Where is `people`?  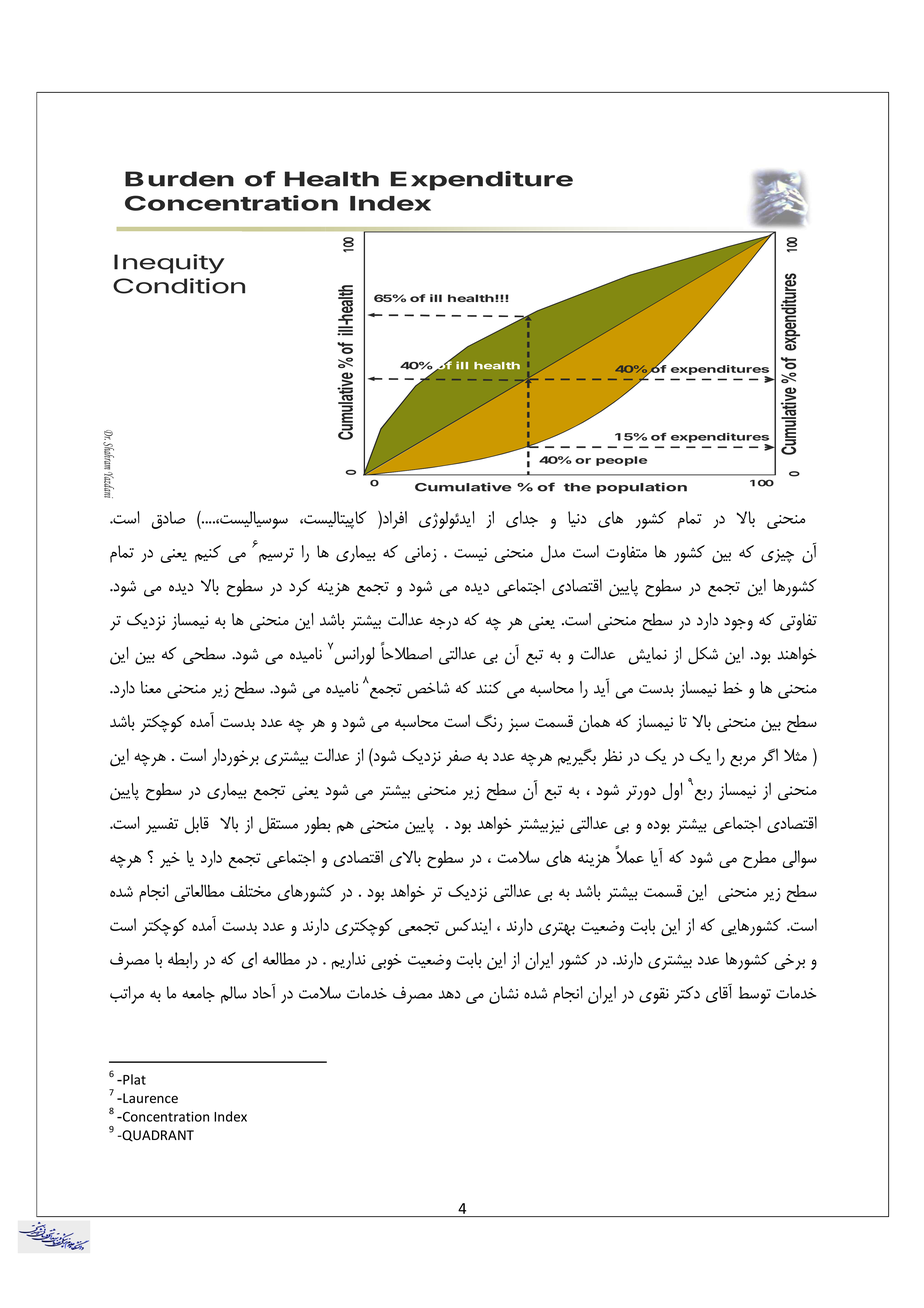 people is located at coordinates (621, 461).
